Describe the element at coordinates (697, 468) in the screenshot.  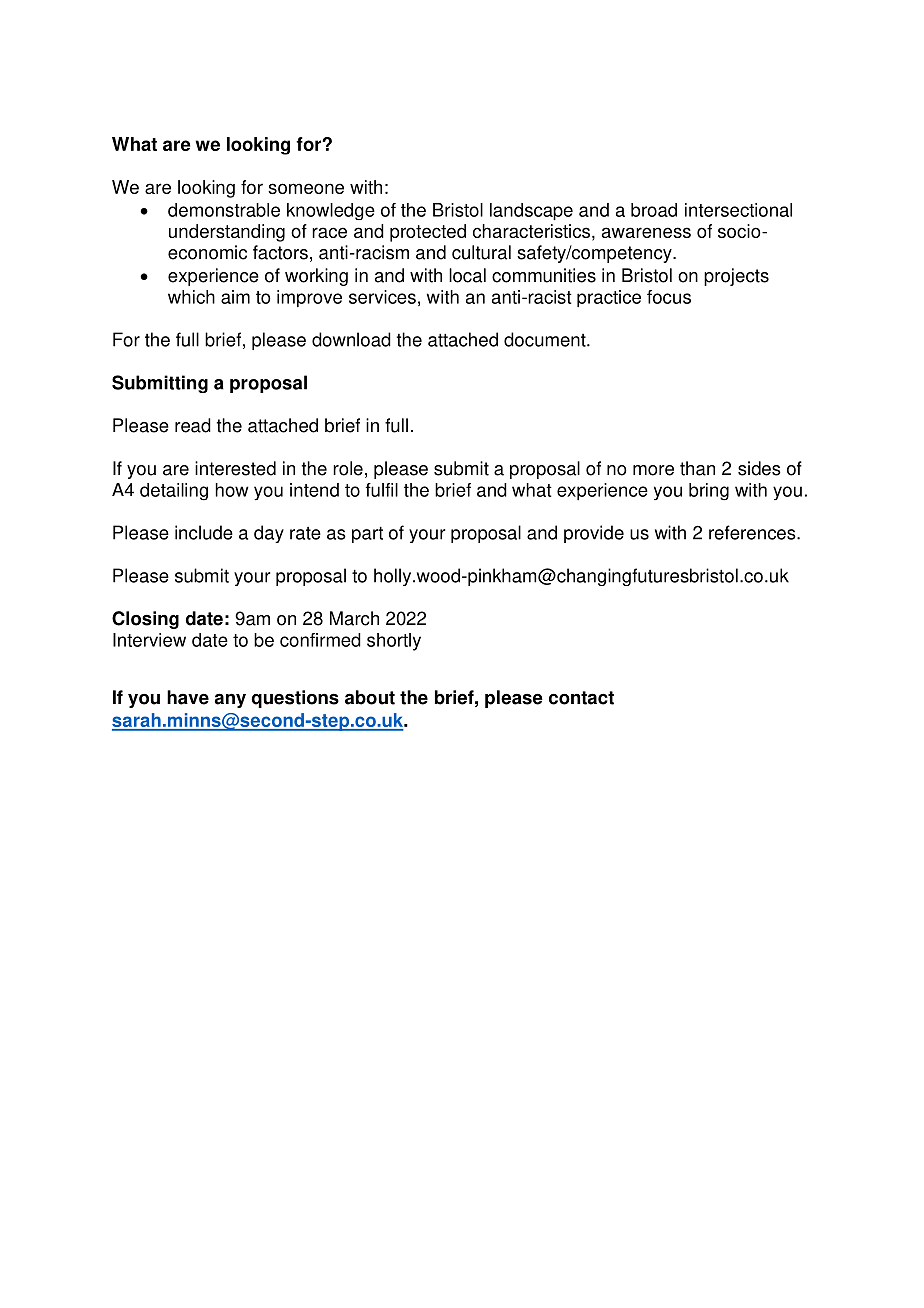
I see `than` at that location.
